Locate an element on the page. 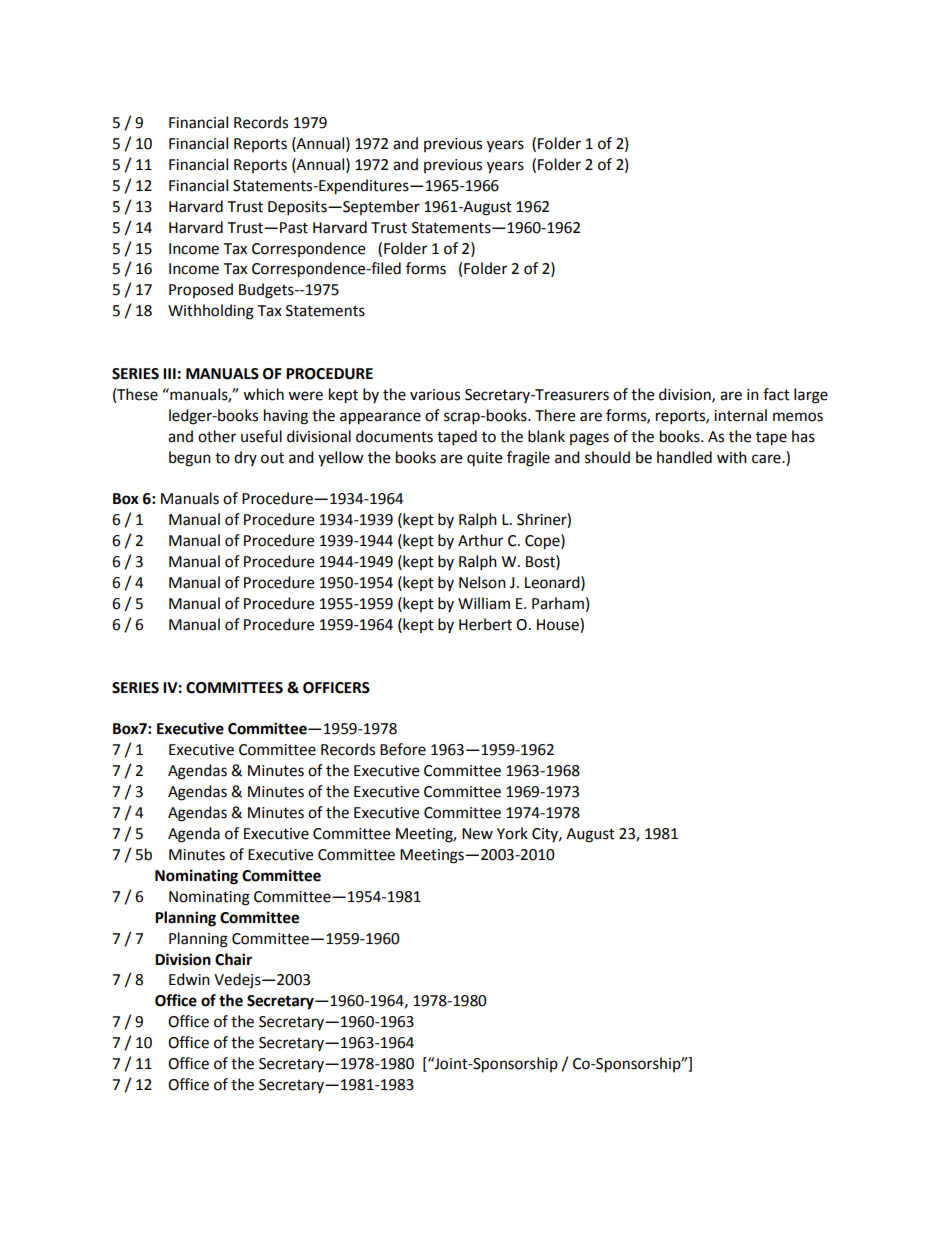 The width and height of the document is (952, 1233). Herbert is located at coordinates (485, 624).
